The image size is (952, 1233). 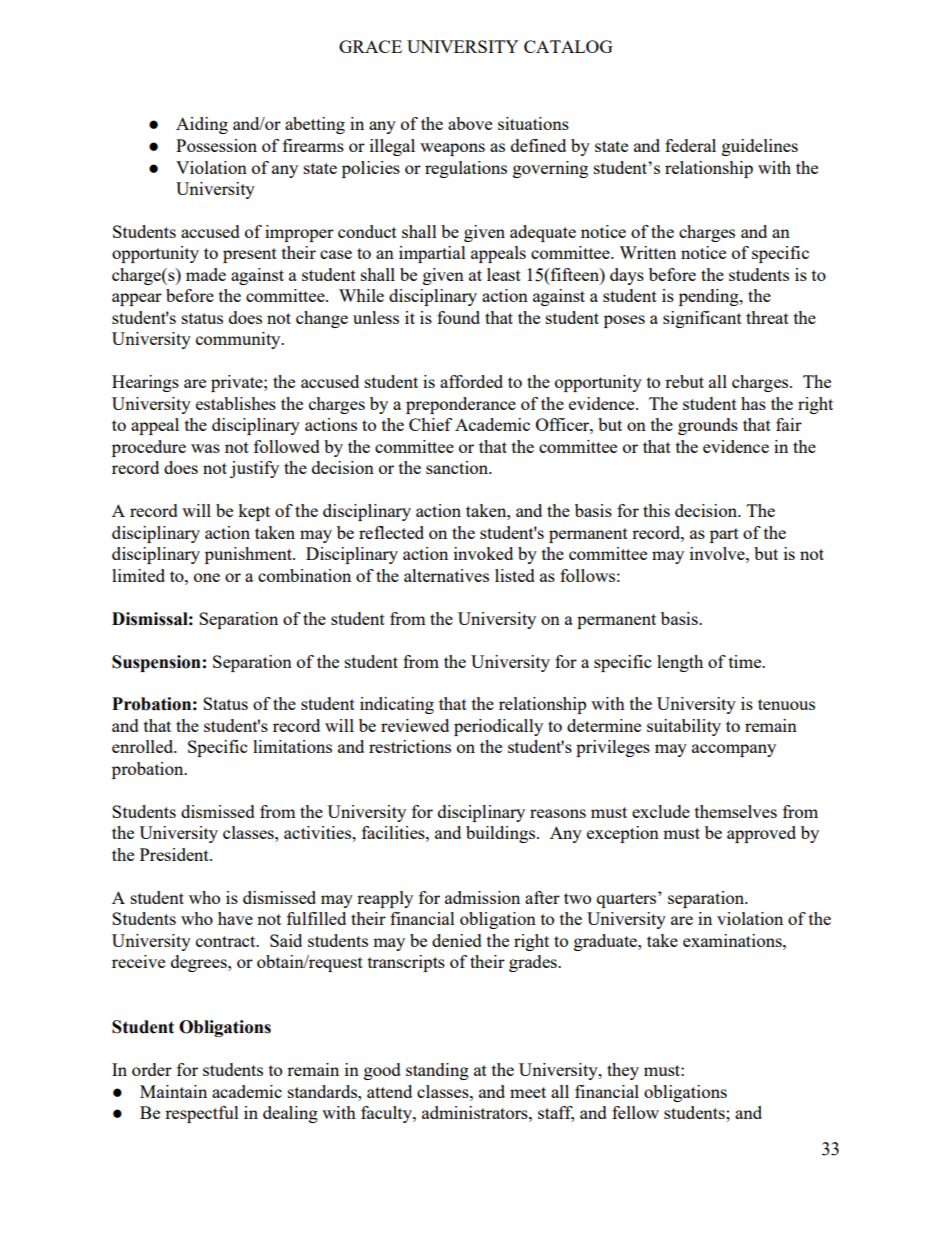 I want to click on standing, so click(x=437, y=1071).
